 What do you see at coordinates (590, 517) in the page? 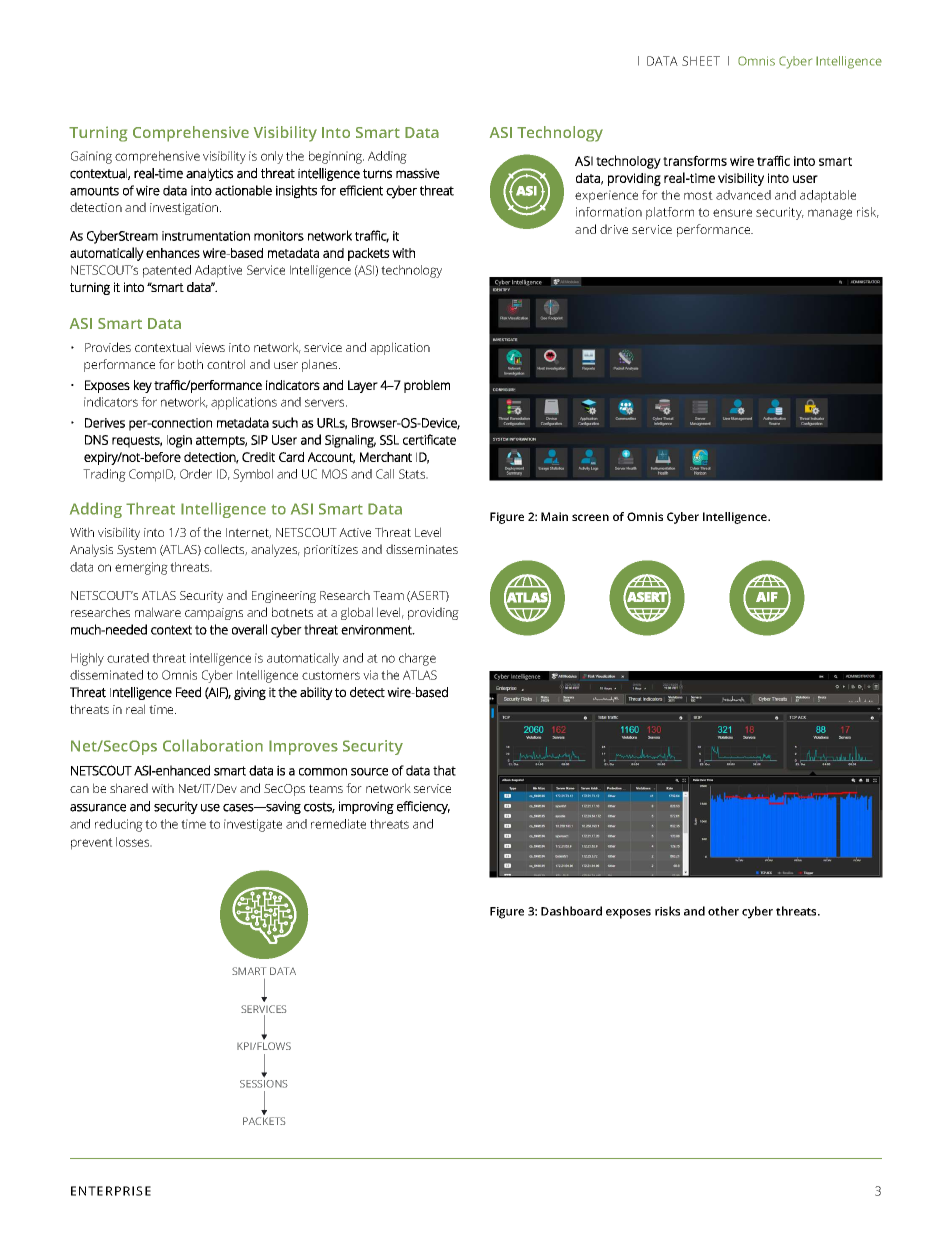
I see `screen` at bounding box center [590, 517].
